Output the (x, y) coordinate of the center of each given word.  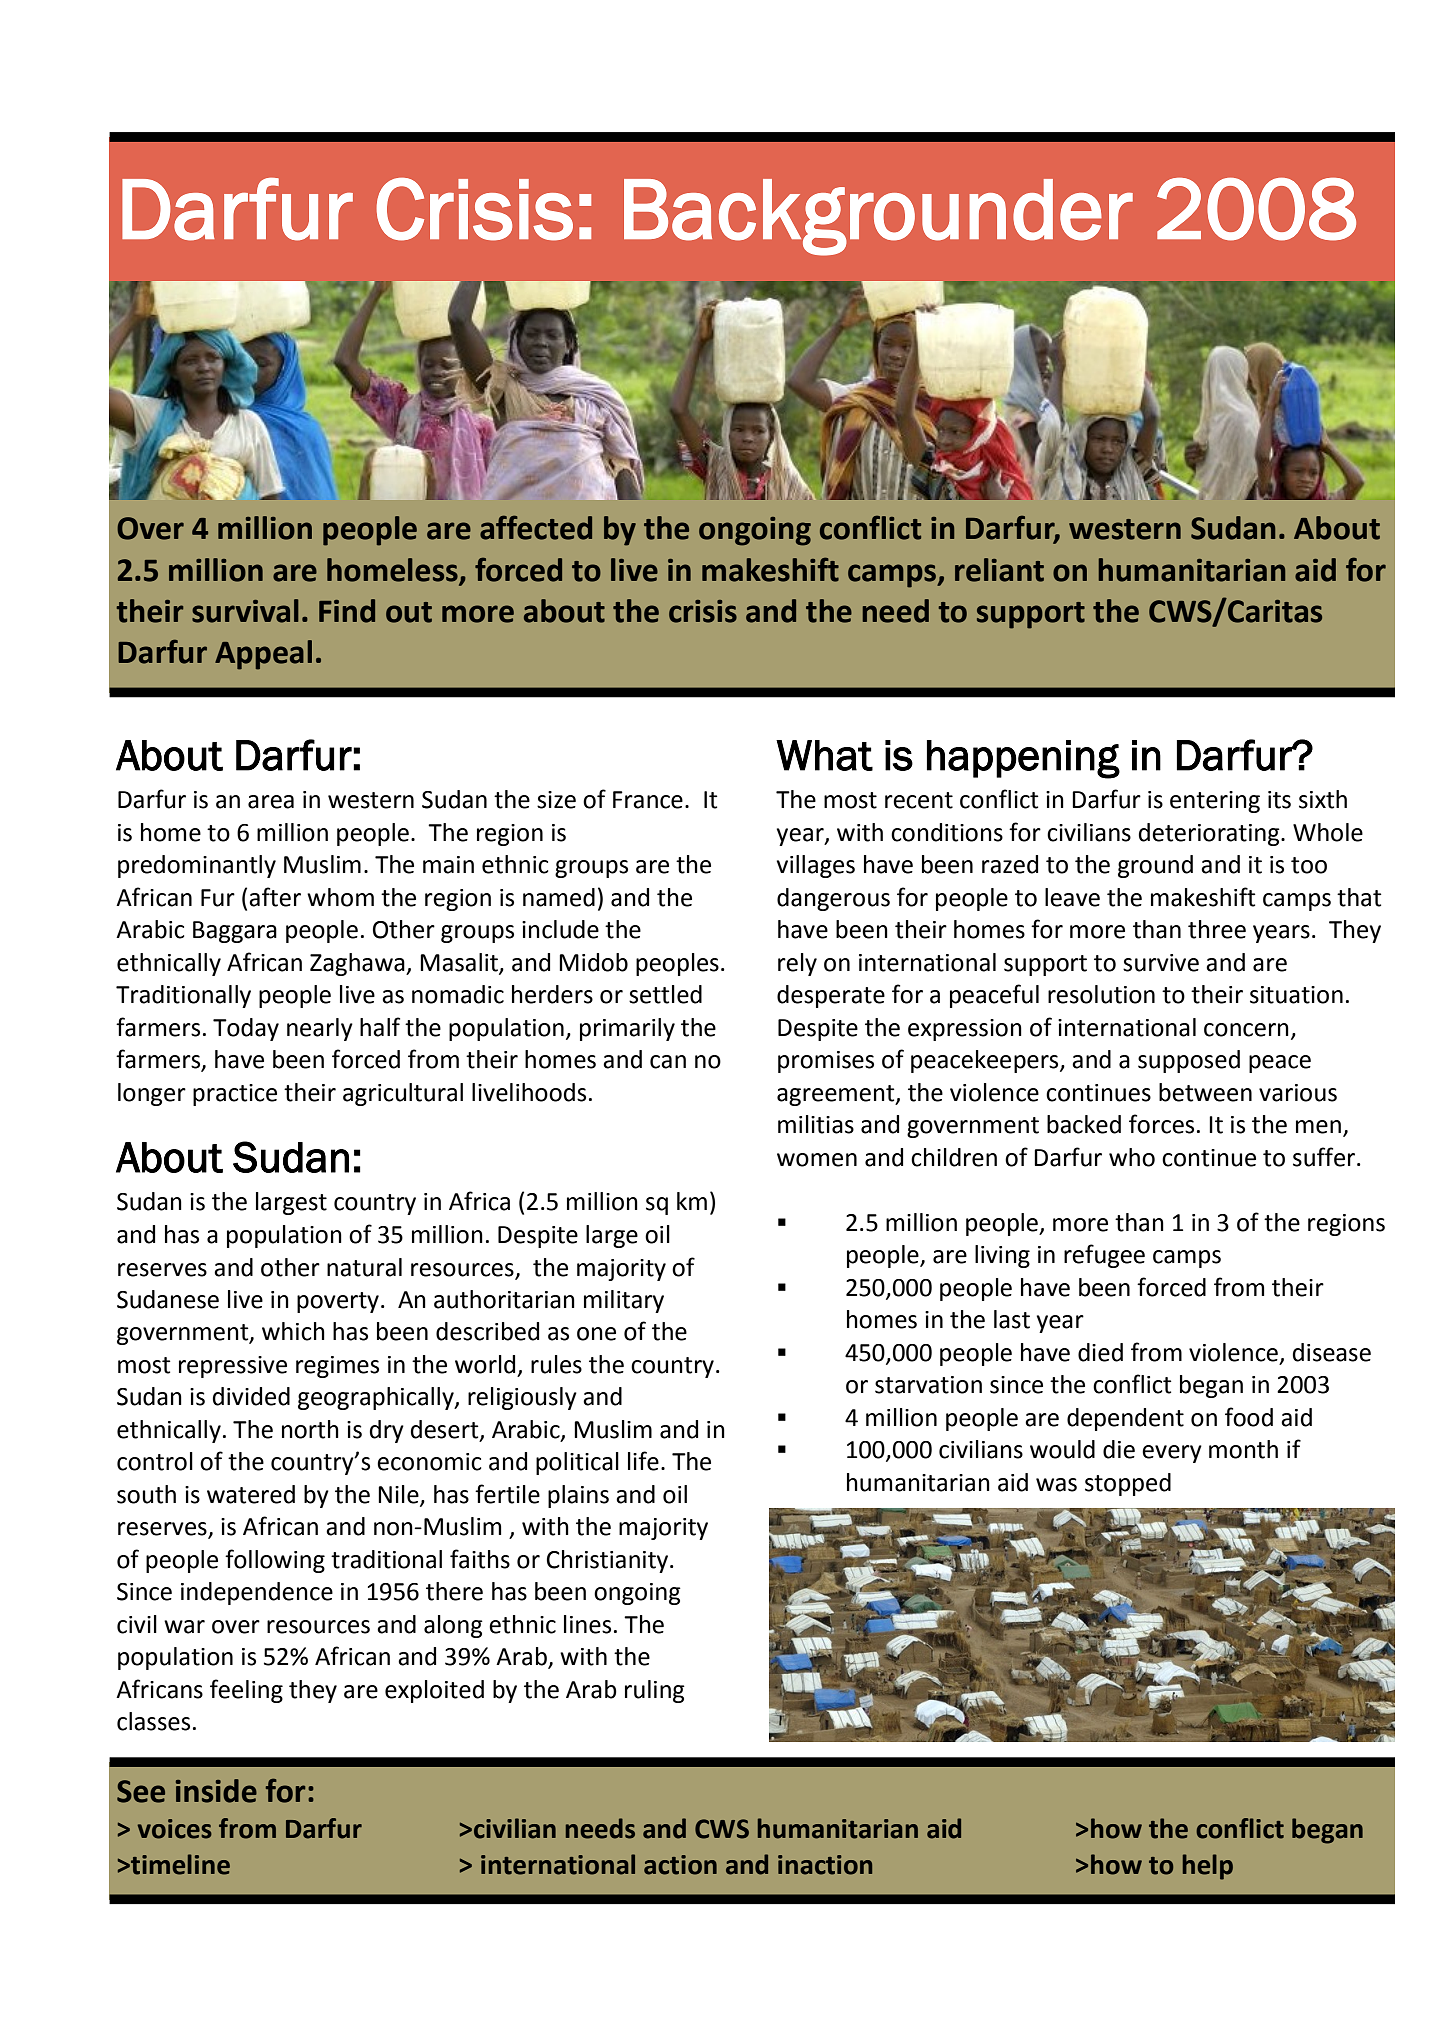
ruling (655, 1691)
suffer (1325, 1157)
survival (245, 611)
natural (364, 1267)
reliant (999, 570)
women (817, 1160)
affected (536, 527)
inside (216, 1791)
